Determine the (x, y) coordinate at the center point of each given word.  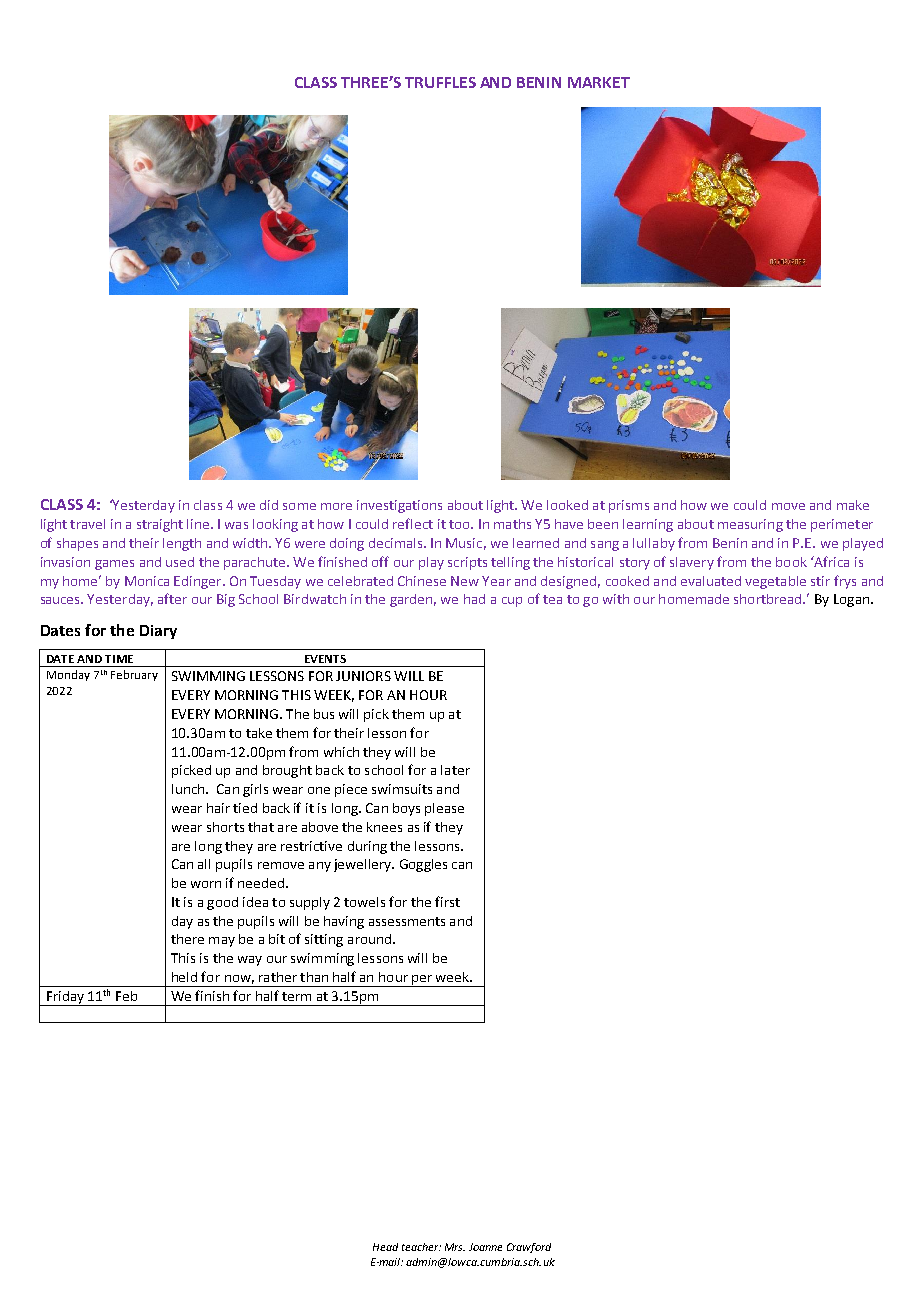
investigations (399, 506)
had (474, 599)
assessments (407, 921)
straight (160, 525)
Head (385, 1247)
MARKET (599, 82)
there (187, 939)
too (460, 524)
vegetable (775, 582)
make (853, 505)
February (134, 675)
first (447, 901)
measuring (750, 525)
